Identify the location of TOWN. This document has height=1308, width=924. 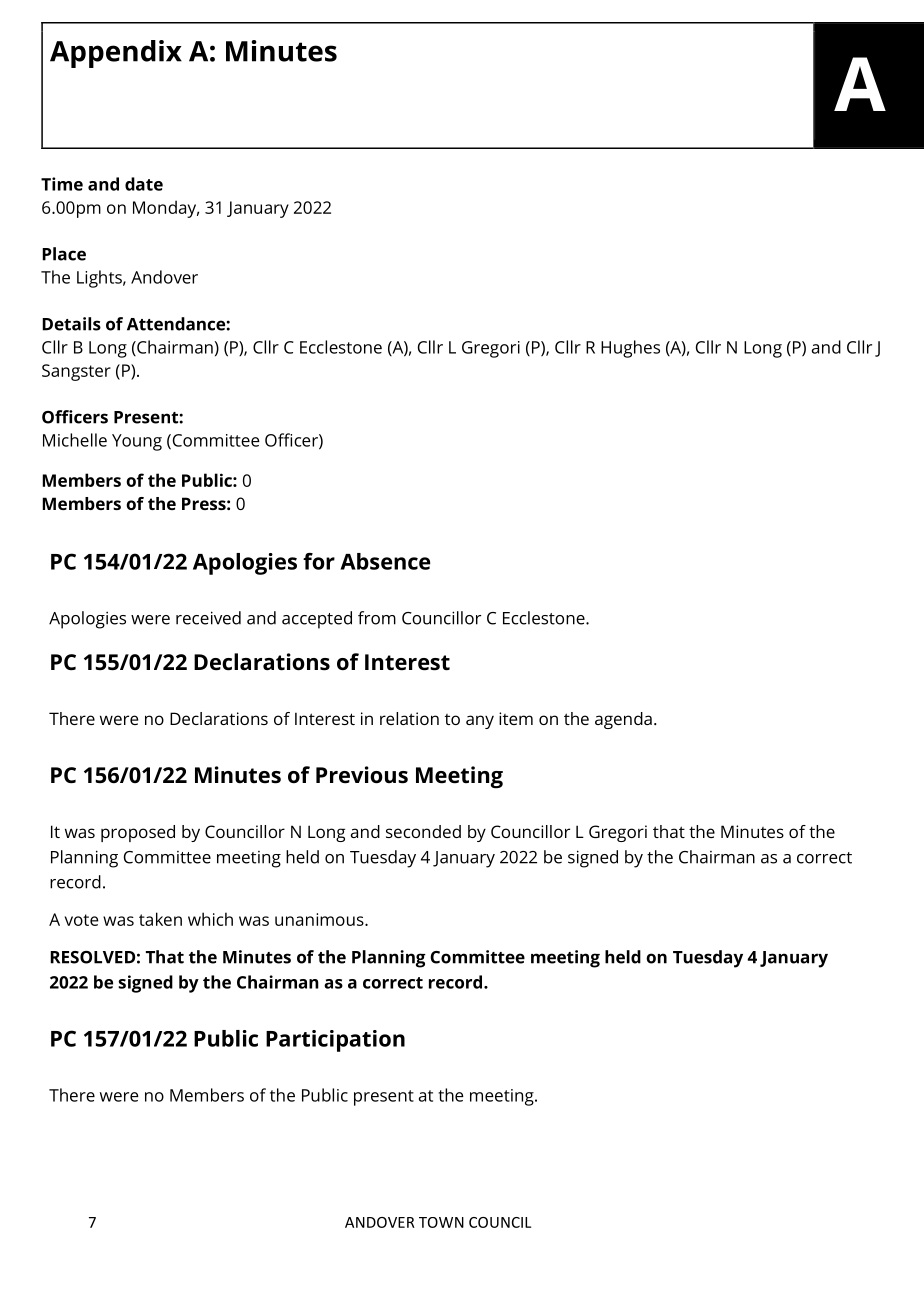
(441, 1222).
